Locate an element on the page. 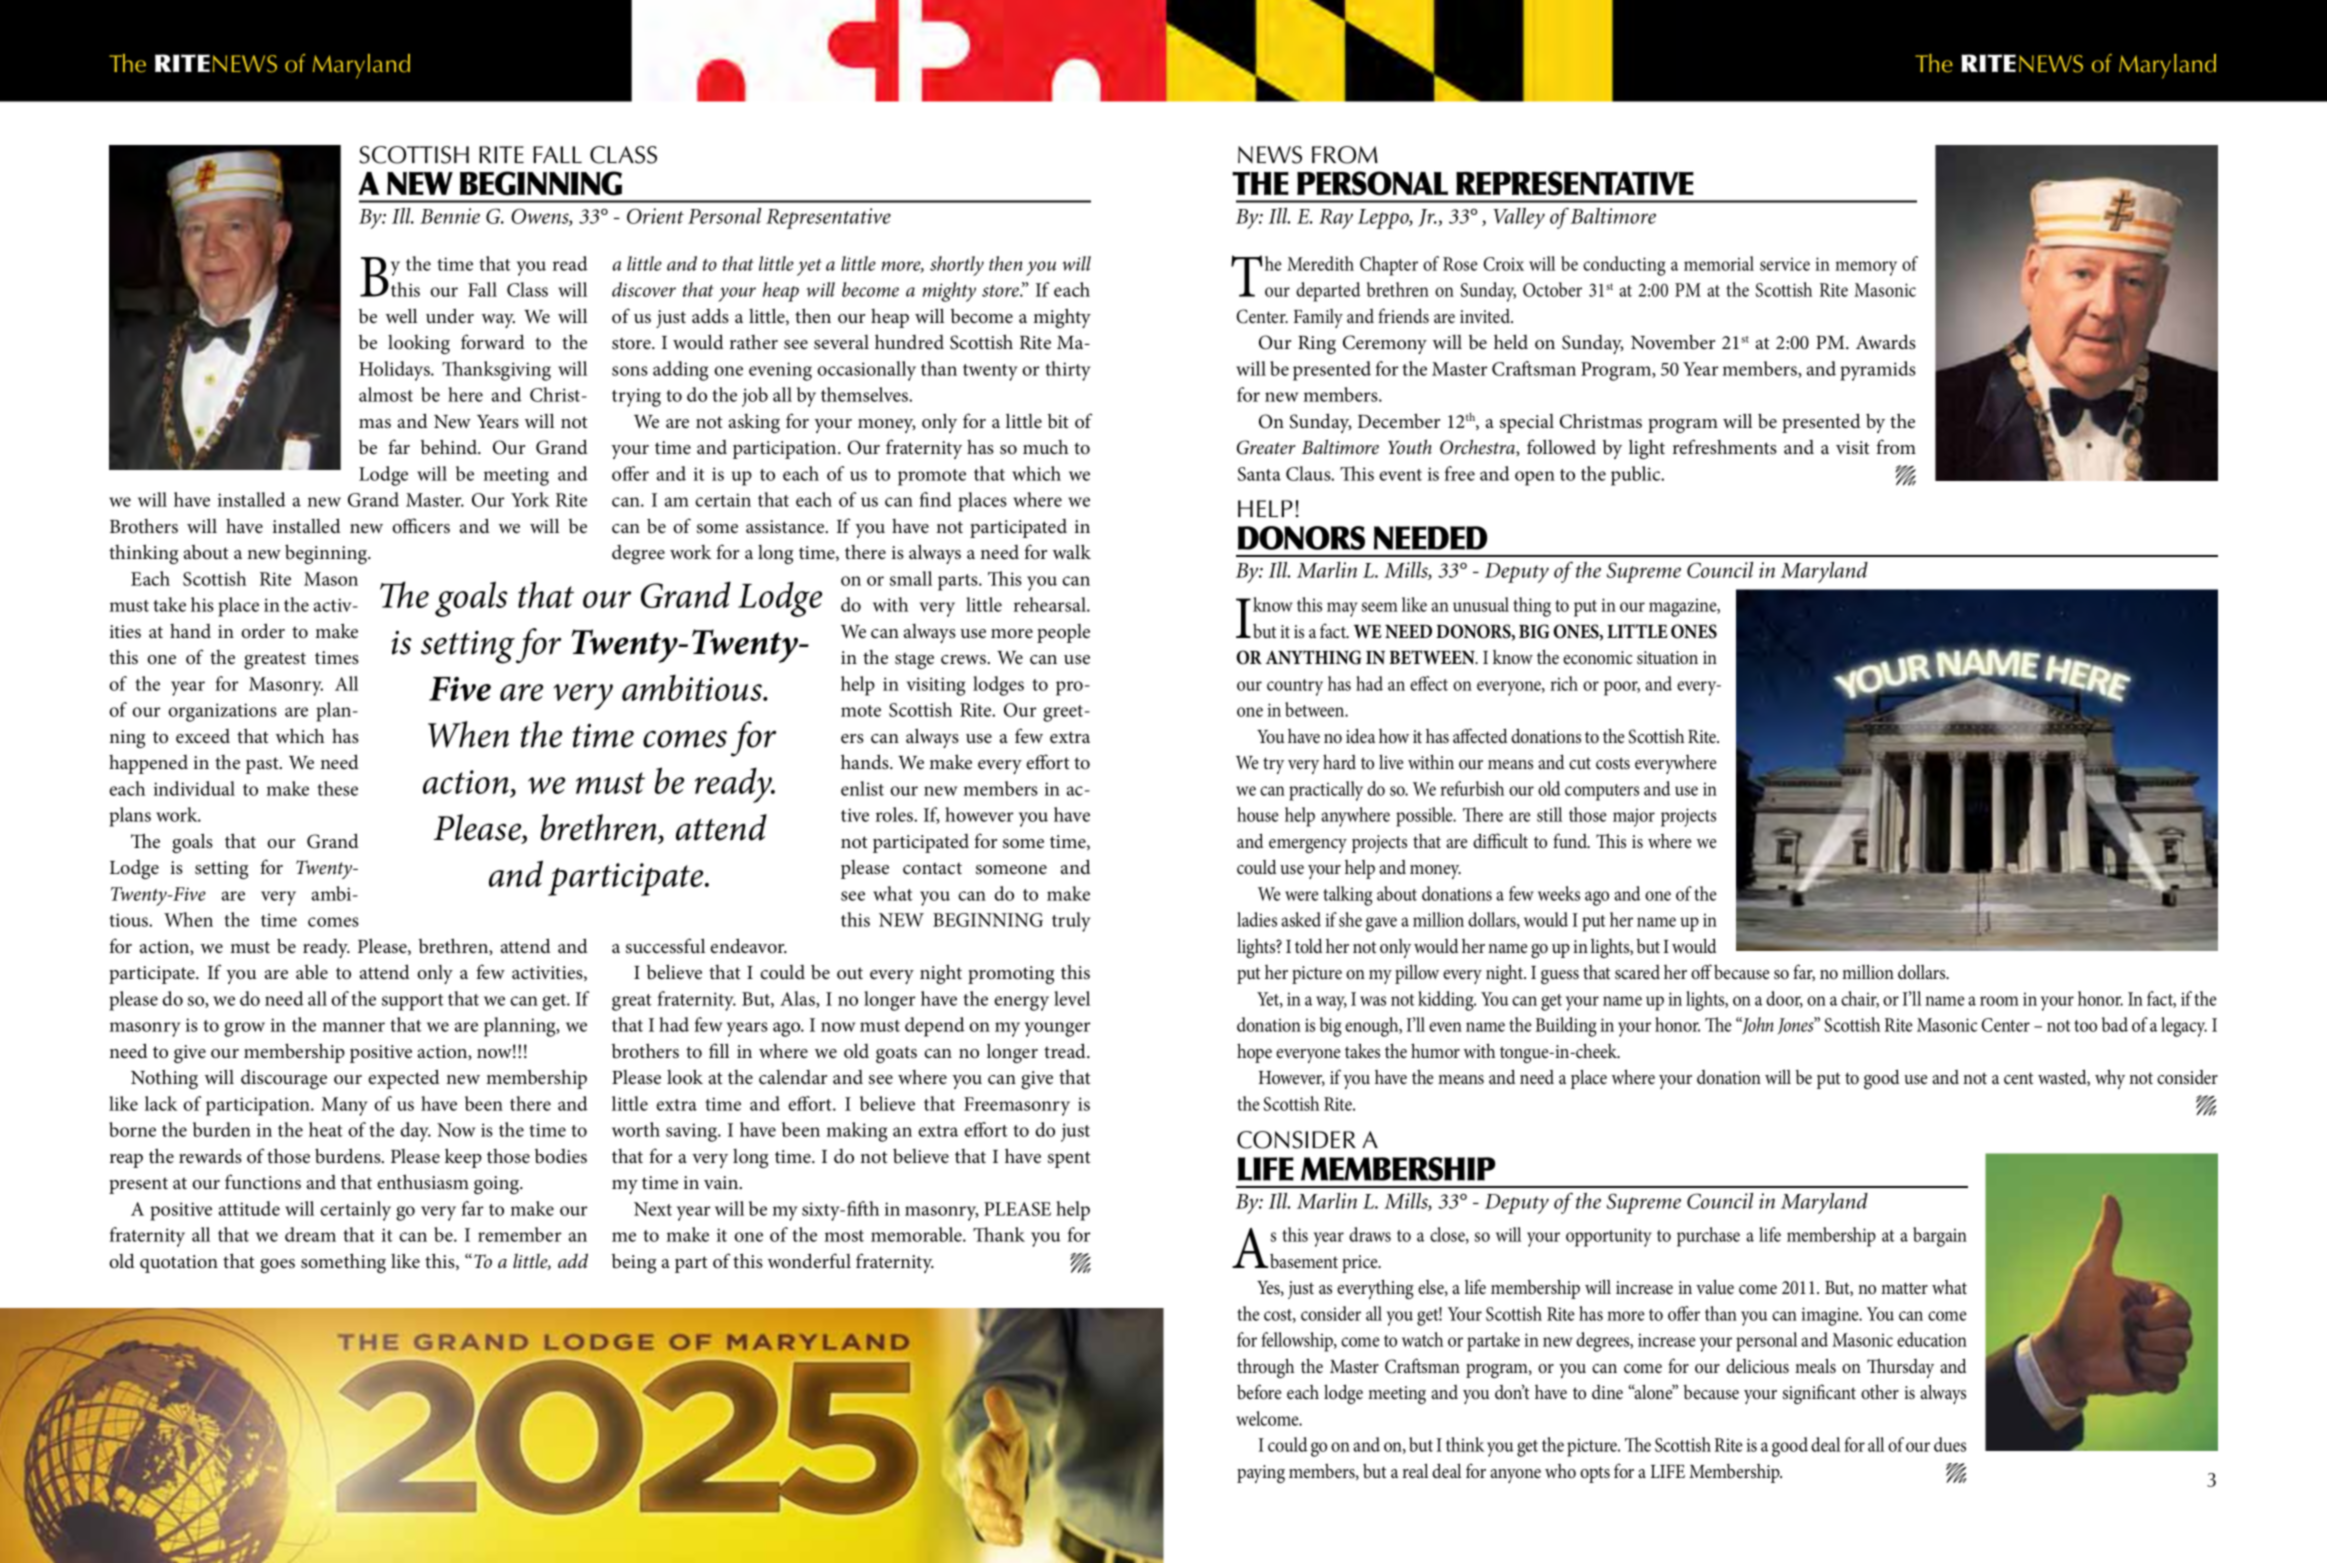 The height and width of the page is (1563, 2327). Bennie is located at coordinates (450, 216).
